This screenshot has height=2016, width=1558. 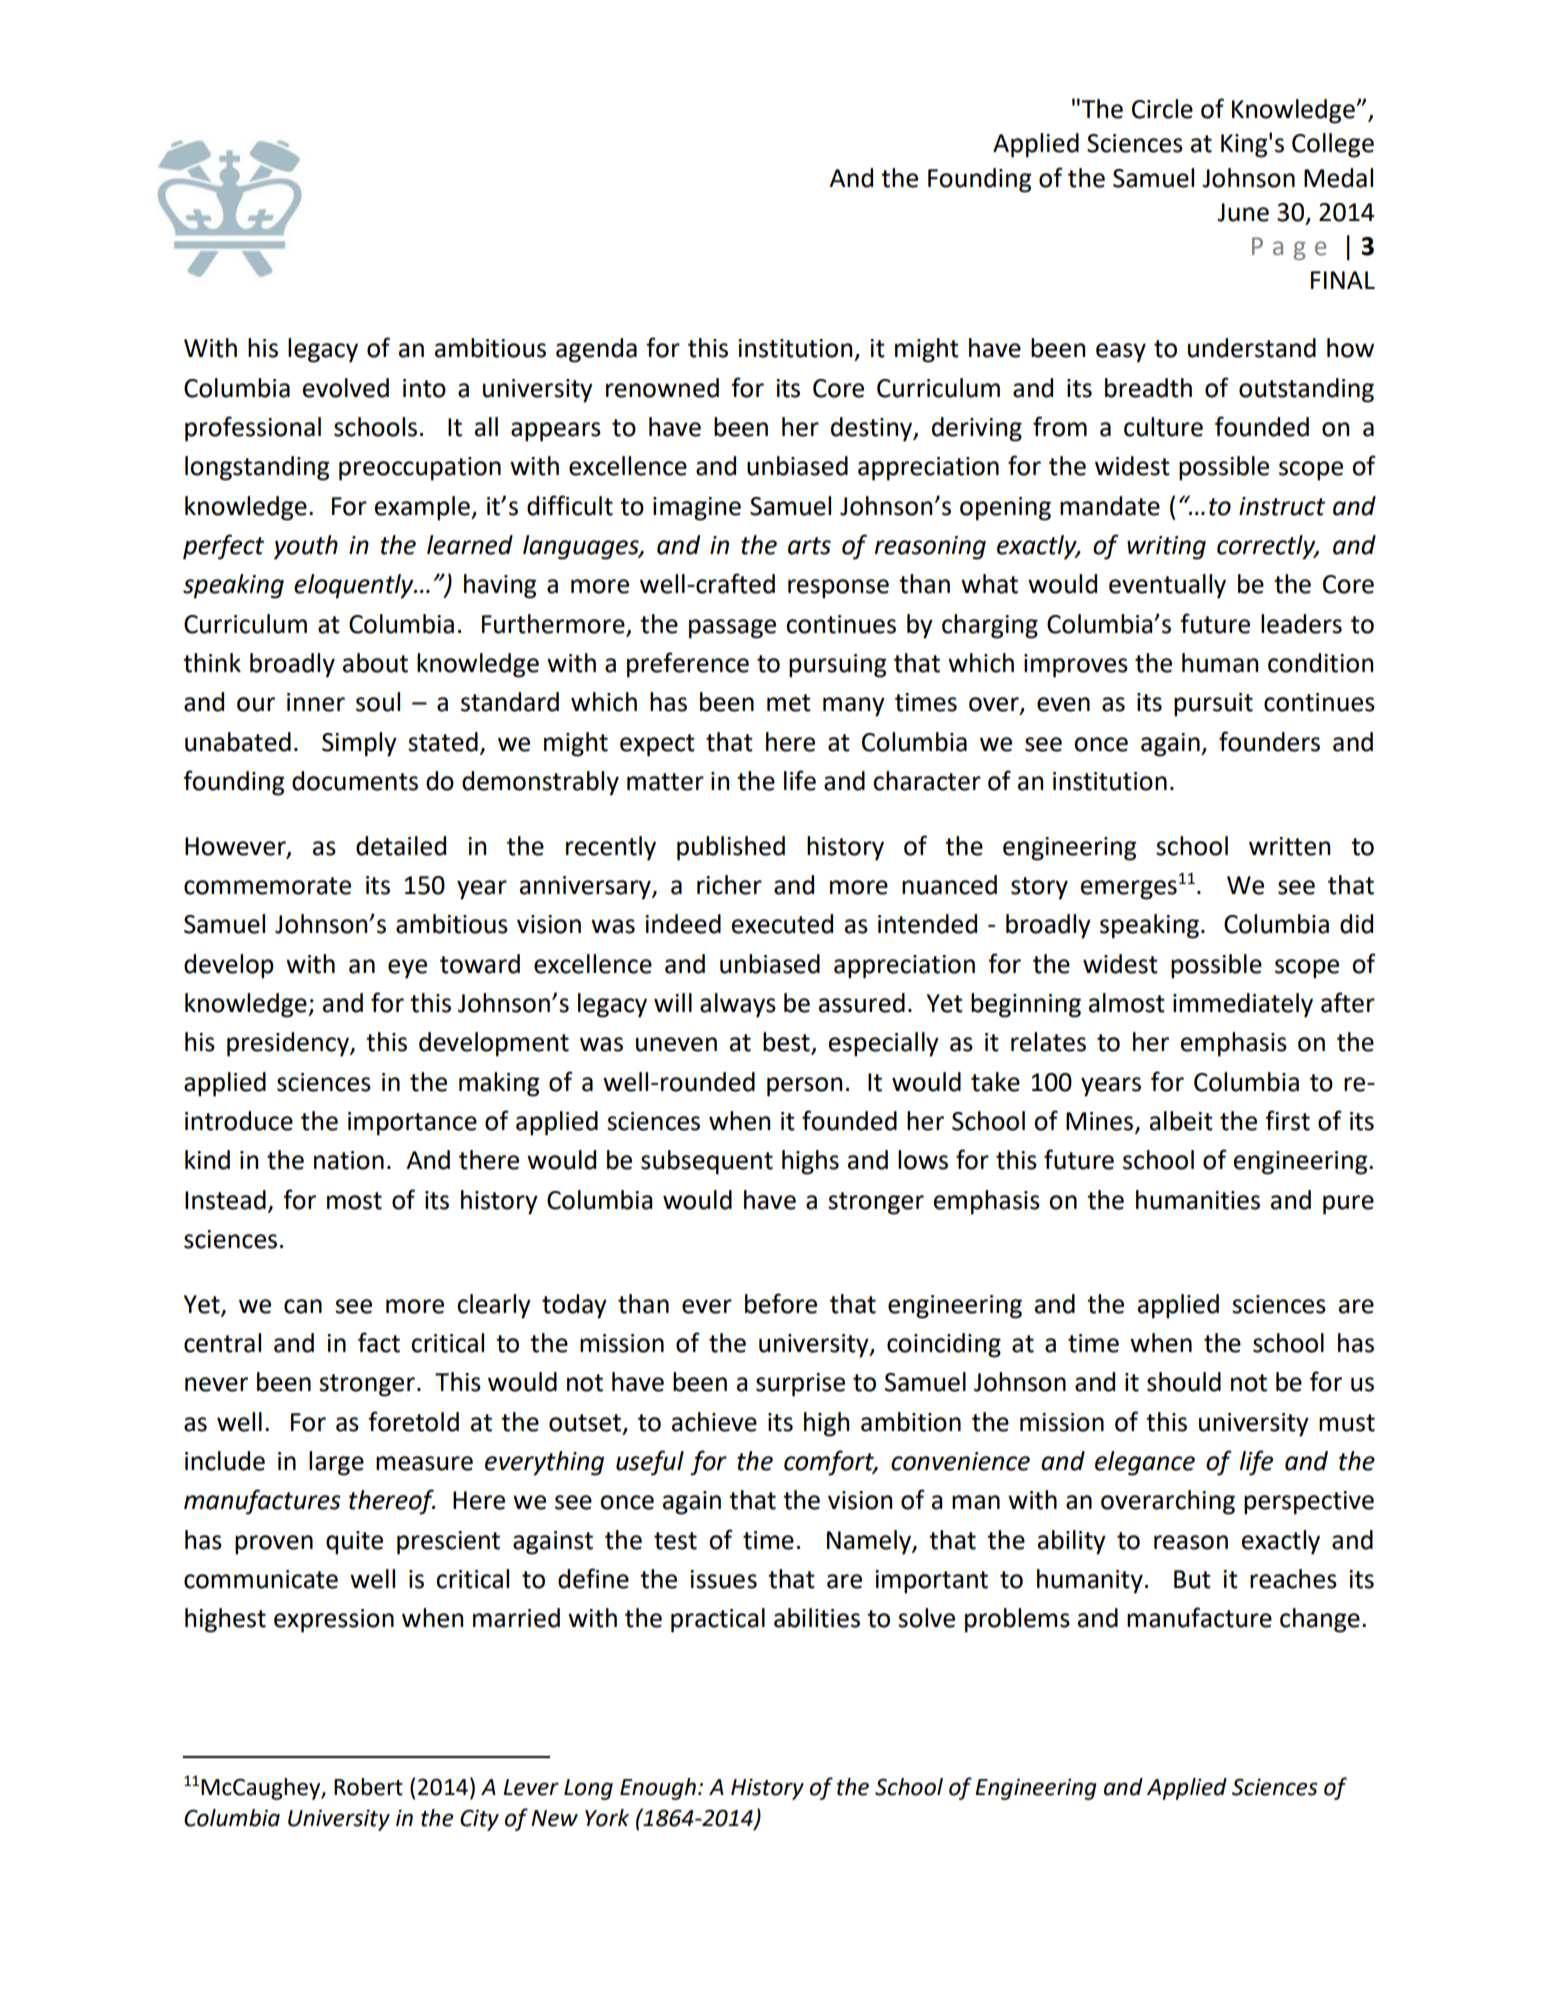 What do you see at coordinates (809, 546) in the screenshot?
I see `arts` at bounding box center [809, 546].
